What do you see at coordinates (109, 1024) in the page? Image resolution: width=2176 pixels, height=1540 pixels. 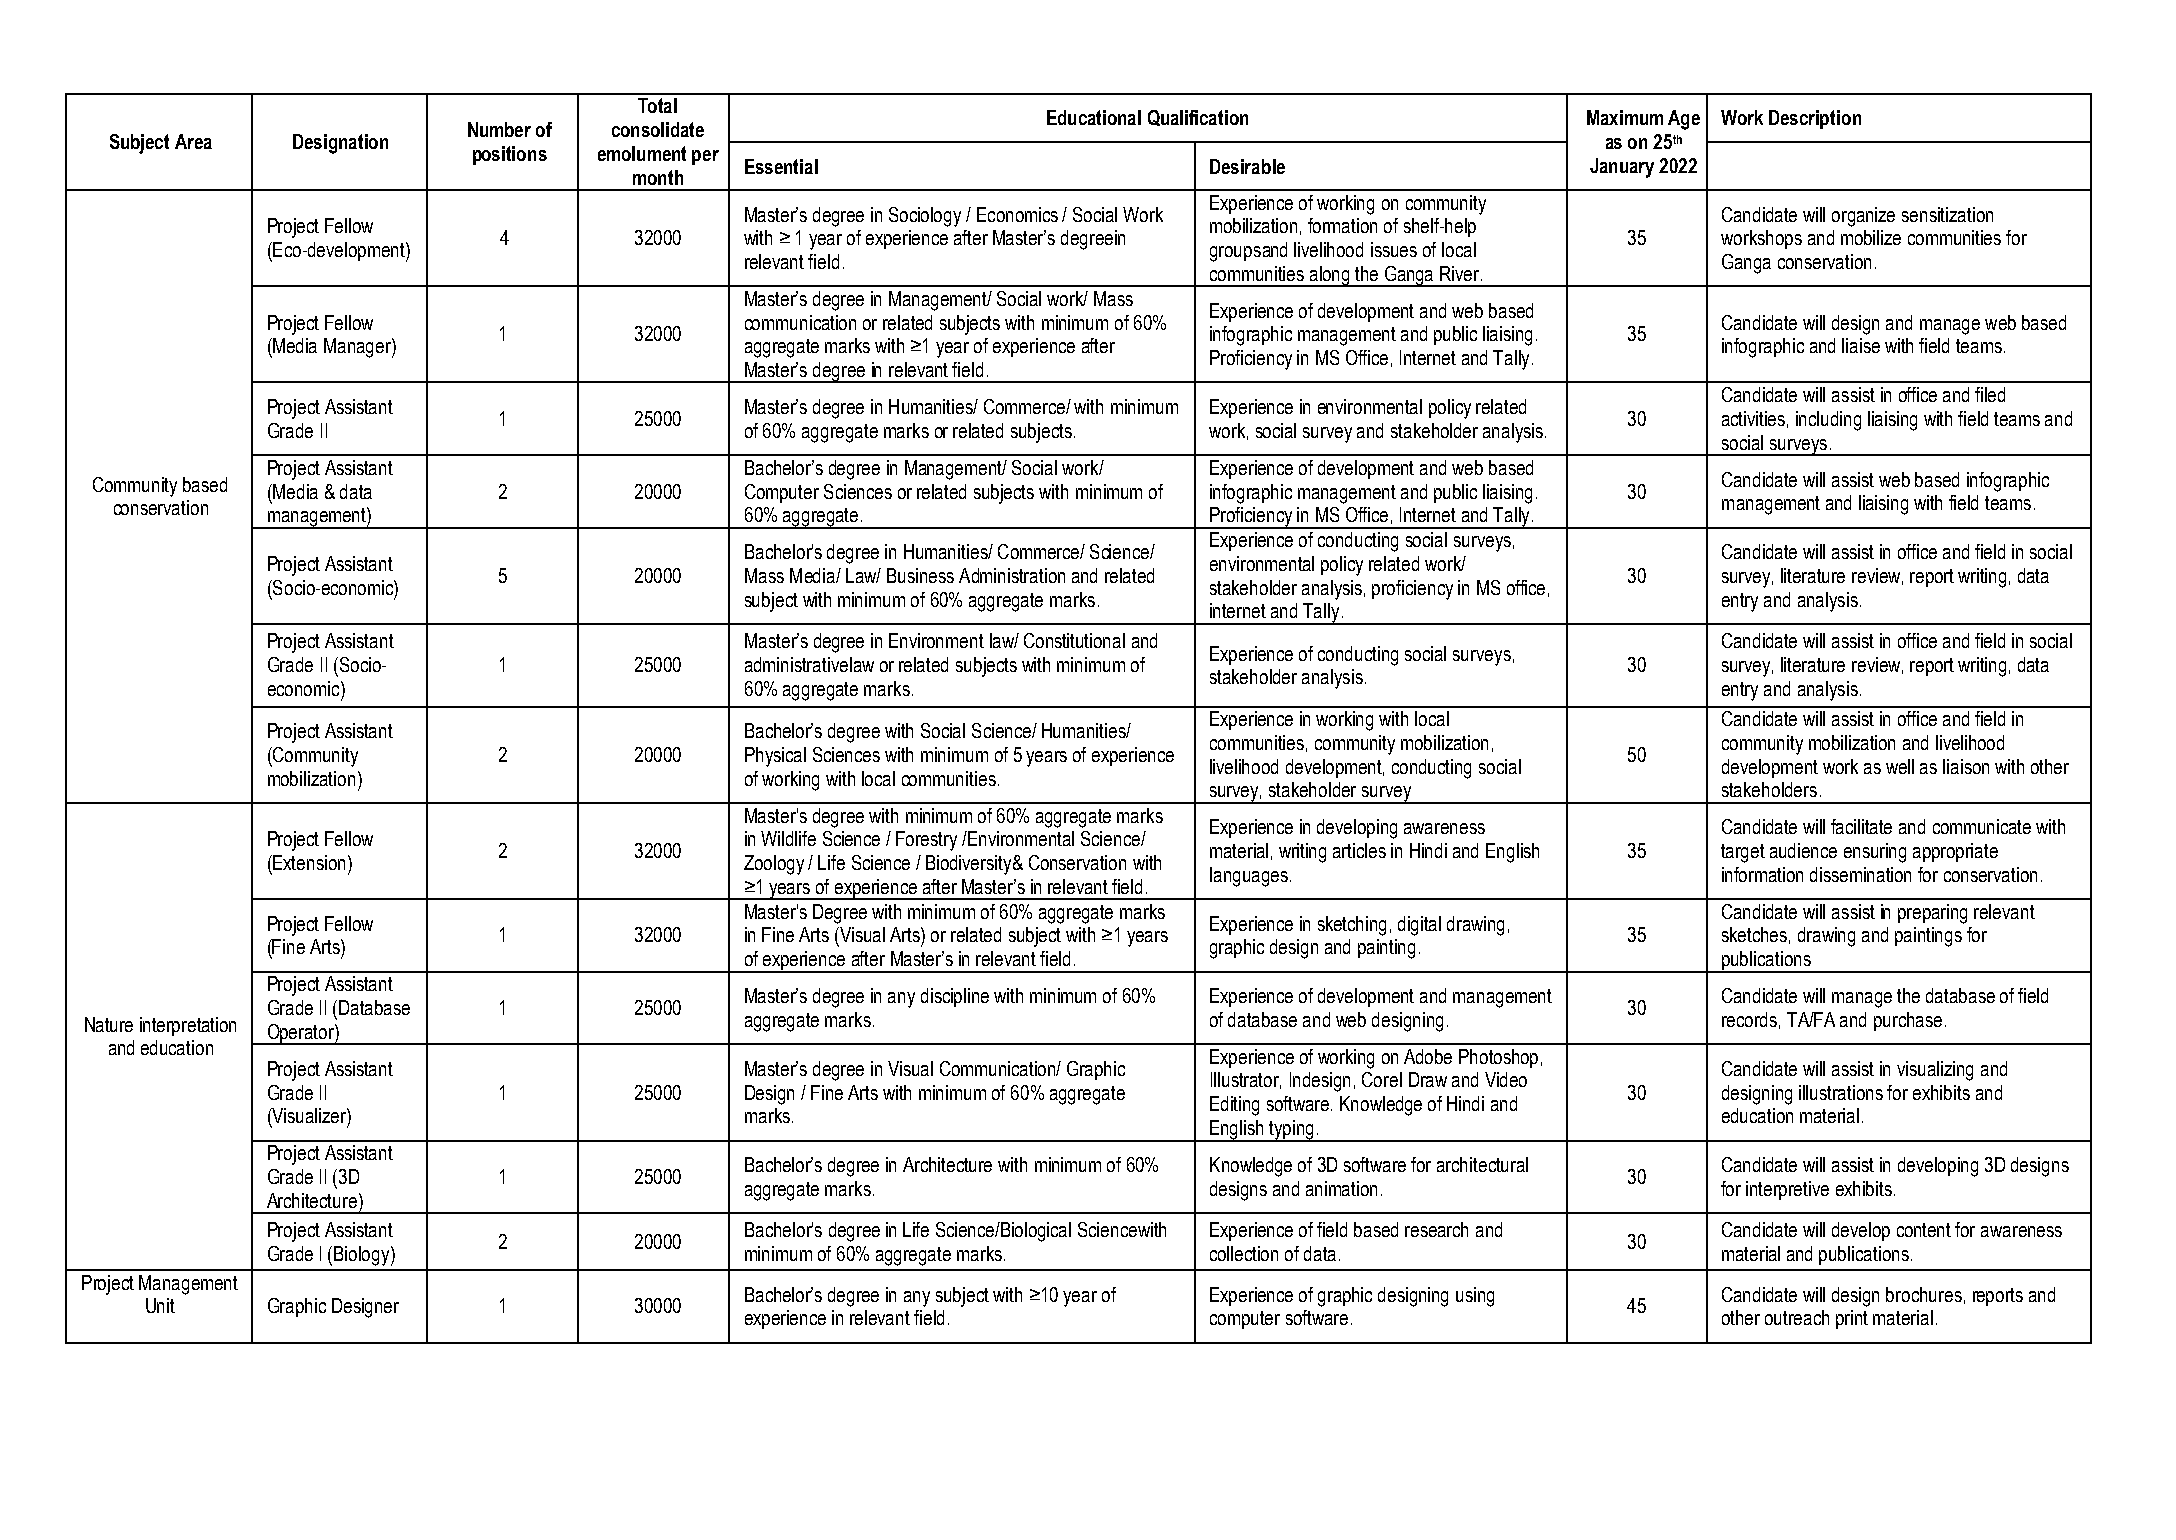 I see `Nature` at bounding box center [109, 1024].
